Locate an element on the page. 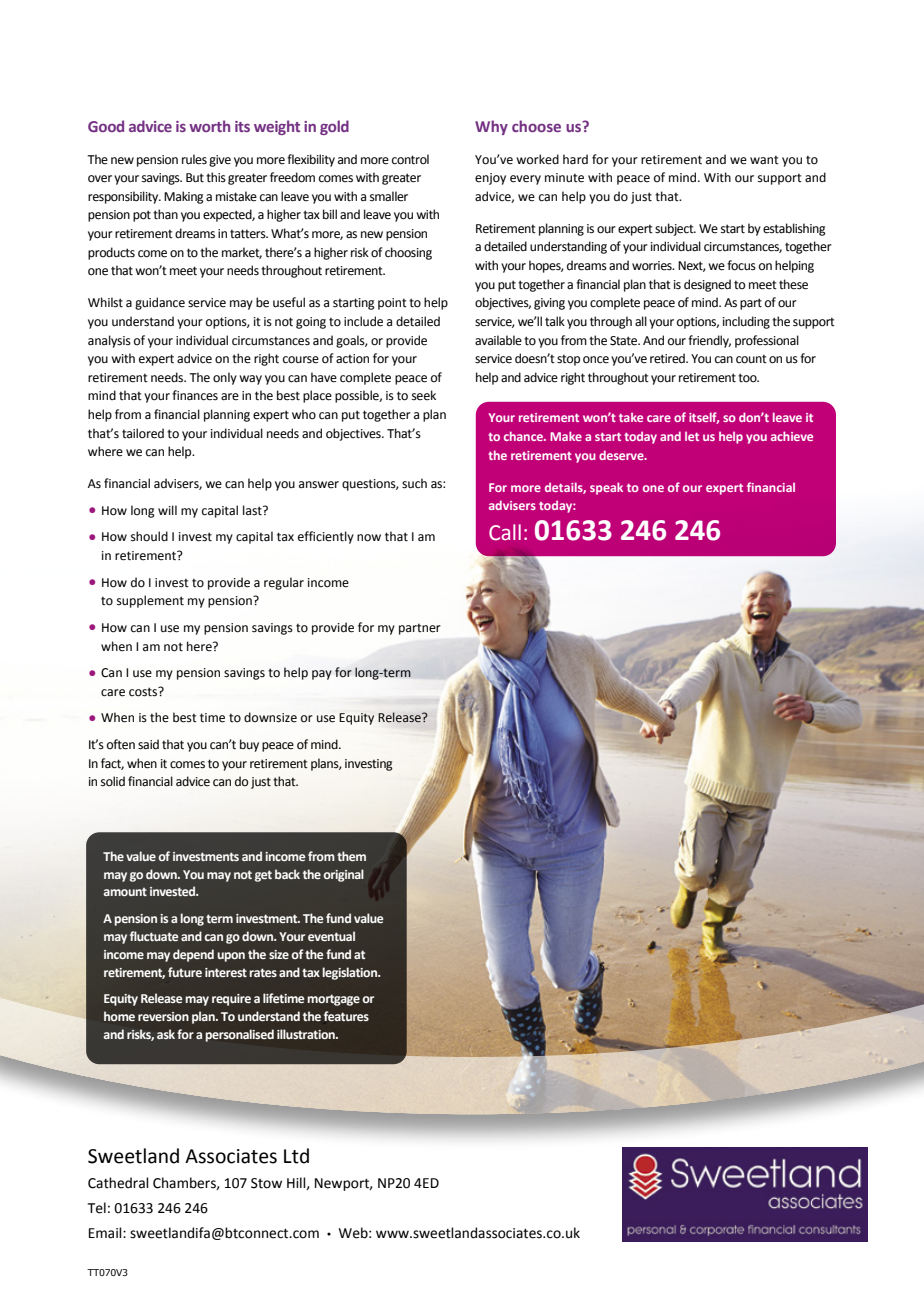 This document has width=924, height=1308. will is located at coordinates (167, 510).
